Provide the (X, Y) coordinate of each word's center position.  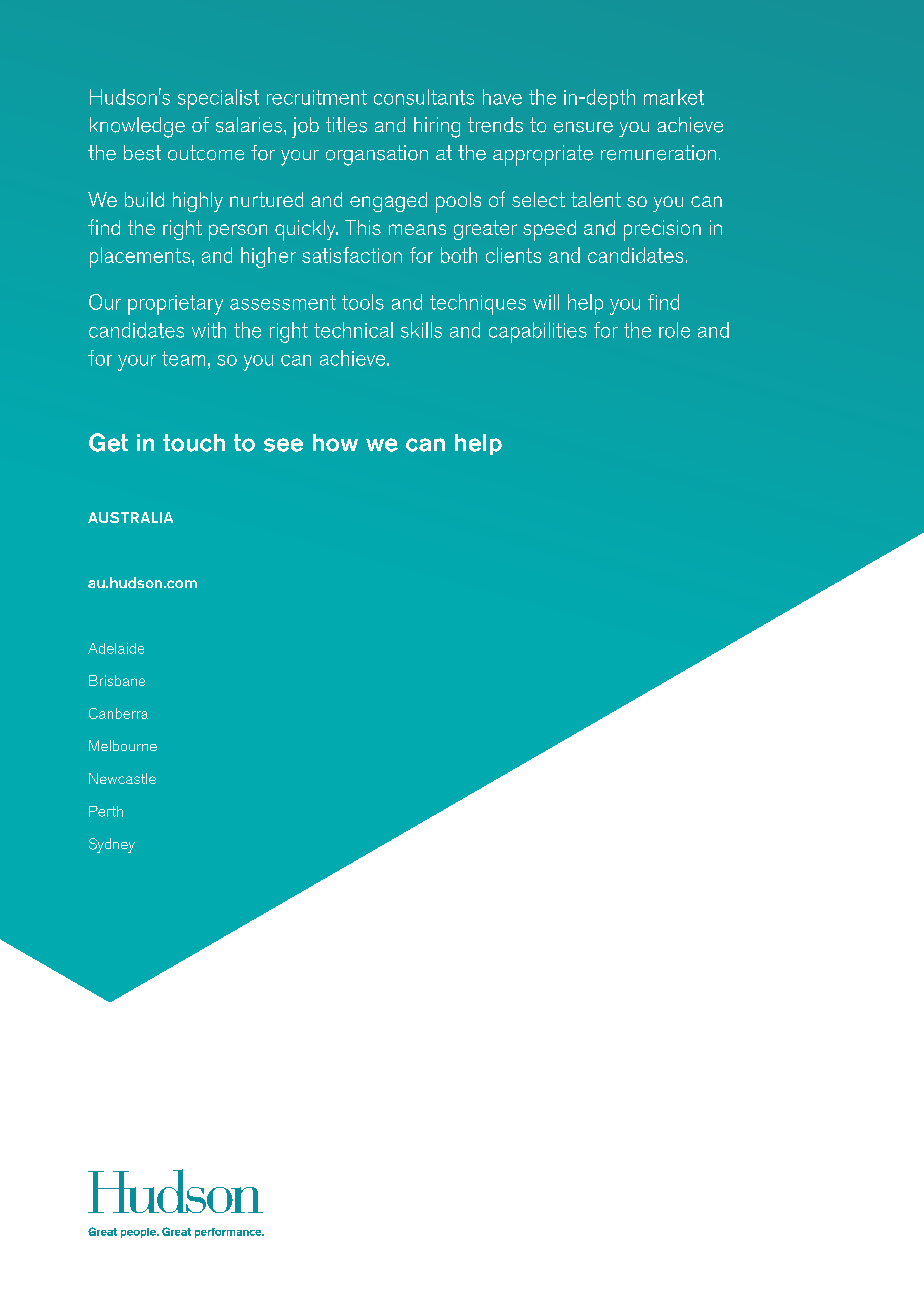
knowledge (137, 127)
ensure (583, 127)
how (335, 443)
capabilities (538, 332)
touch (194, 443)
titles (346, 125)
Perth (106, 811)
